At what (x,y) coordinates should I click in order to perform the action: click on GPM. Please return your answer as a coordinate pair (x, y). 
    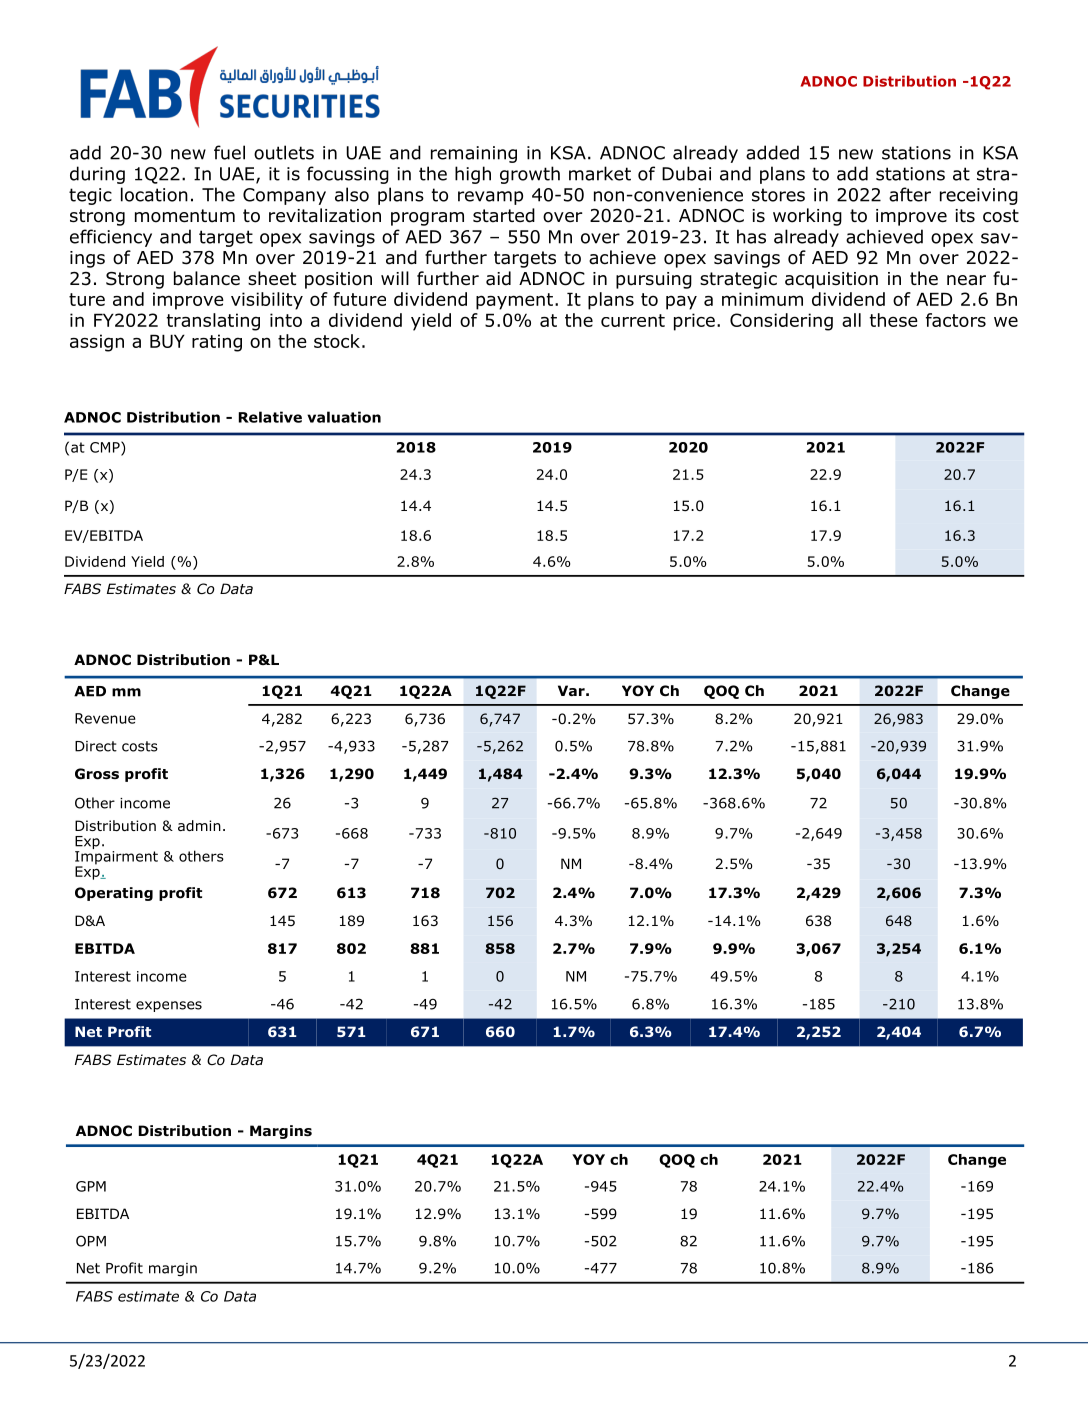
    Looking at the image, I should click on (91, 1186).
